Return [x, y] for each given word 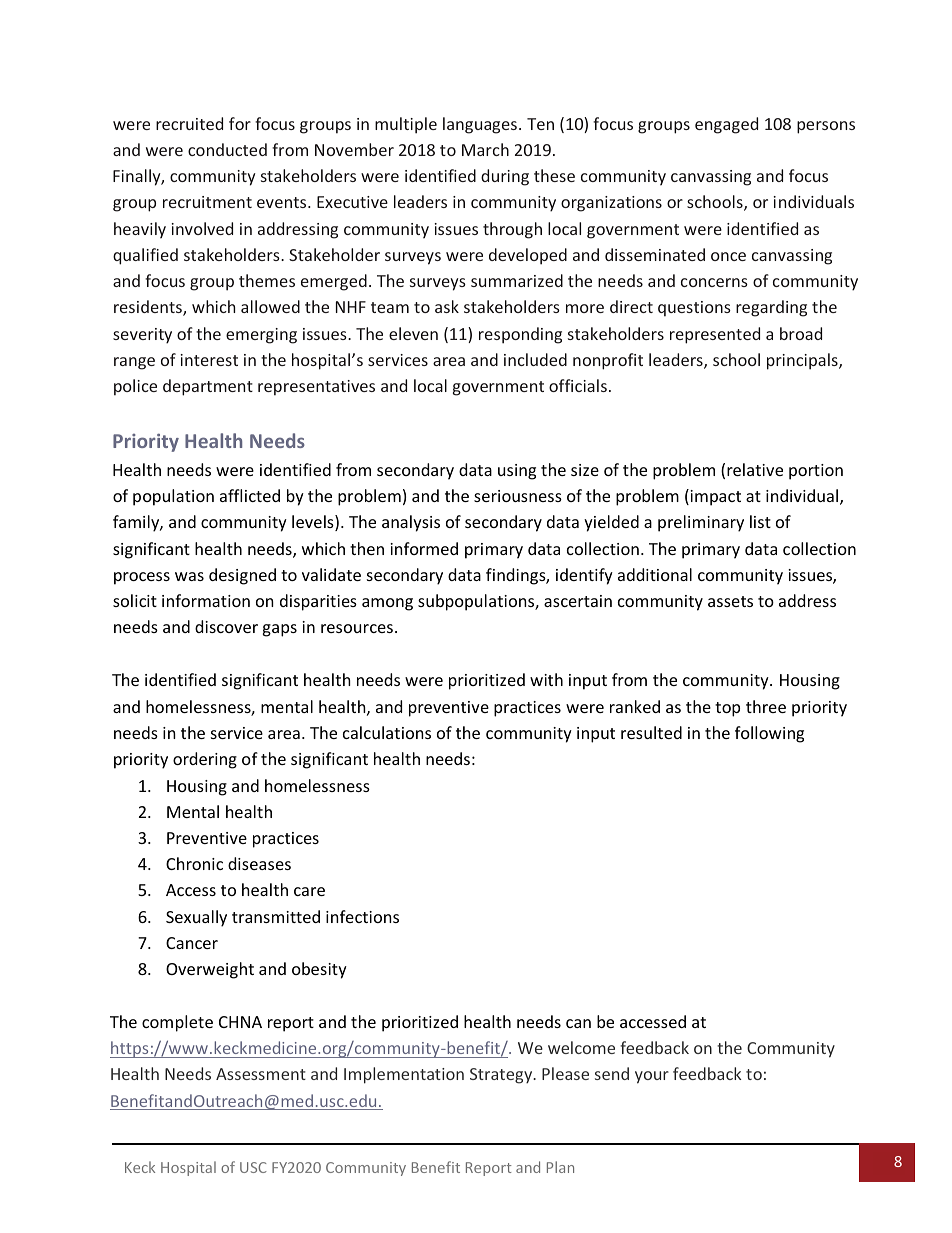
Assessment [261, 1074]
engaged [726, 125]
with [546, 679]
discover [226, 626]
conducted [227, 149]
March [485, 149]
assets [730, 601]
